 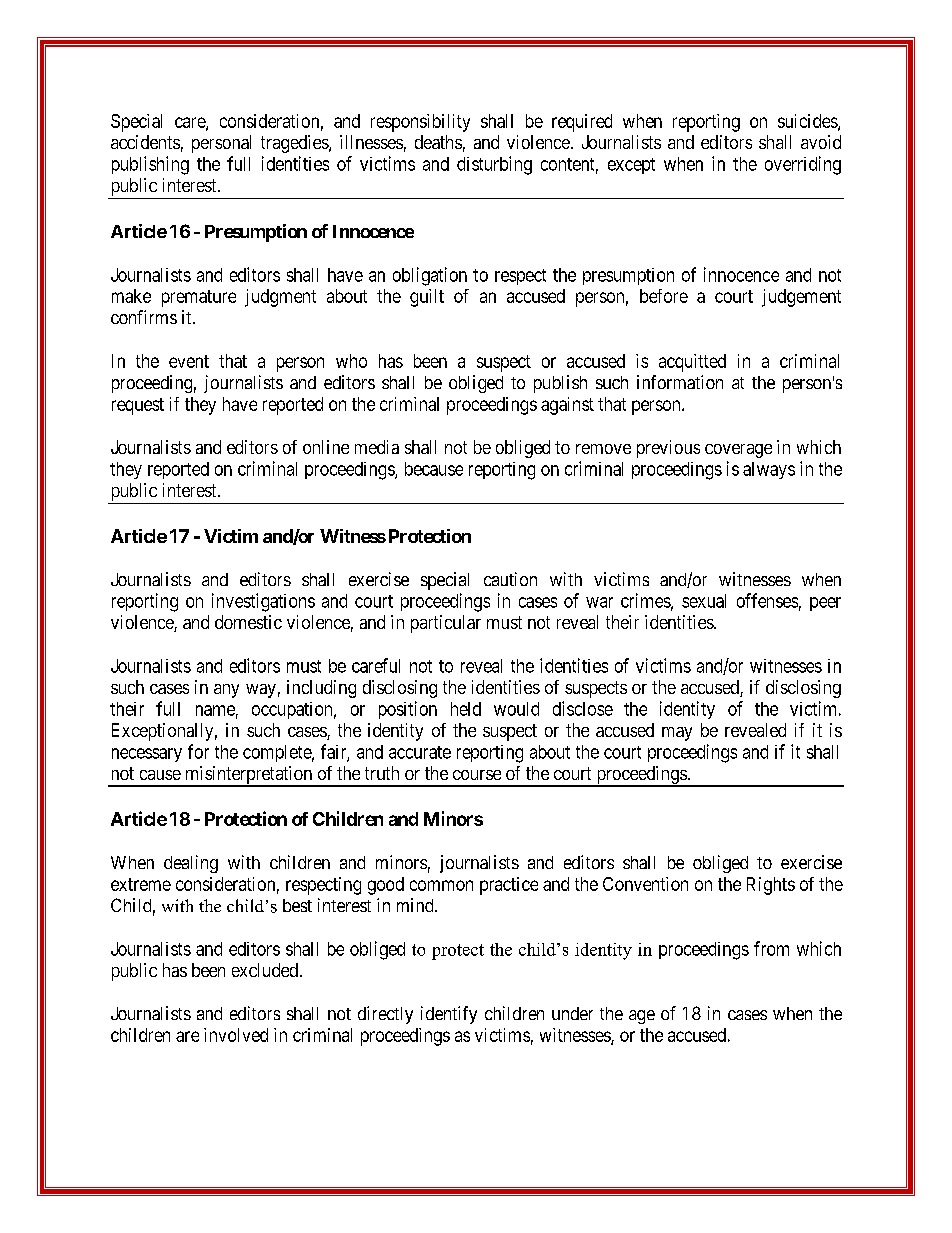 I want to click on accidents, so click(x=145, y=142).
